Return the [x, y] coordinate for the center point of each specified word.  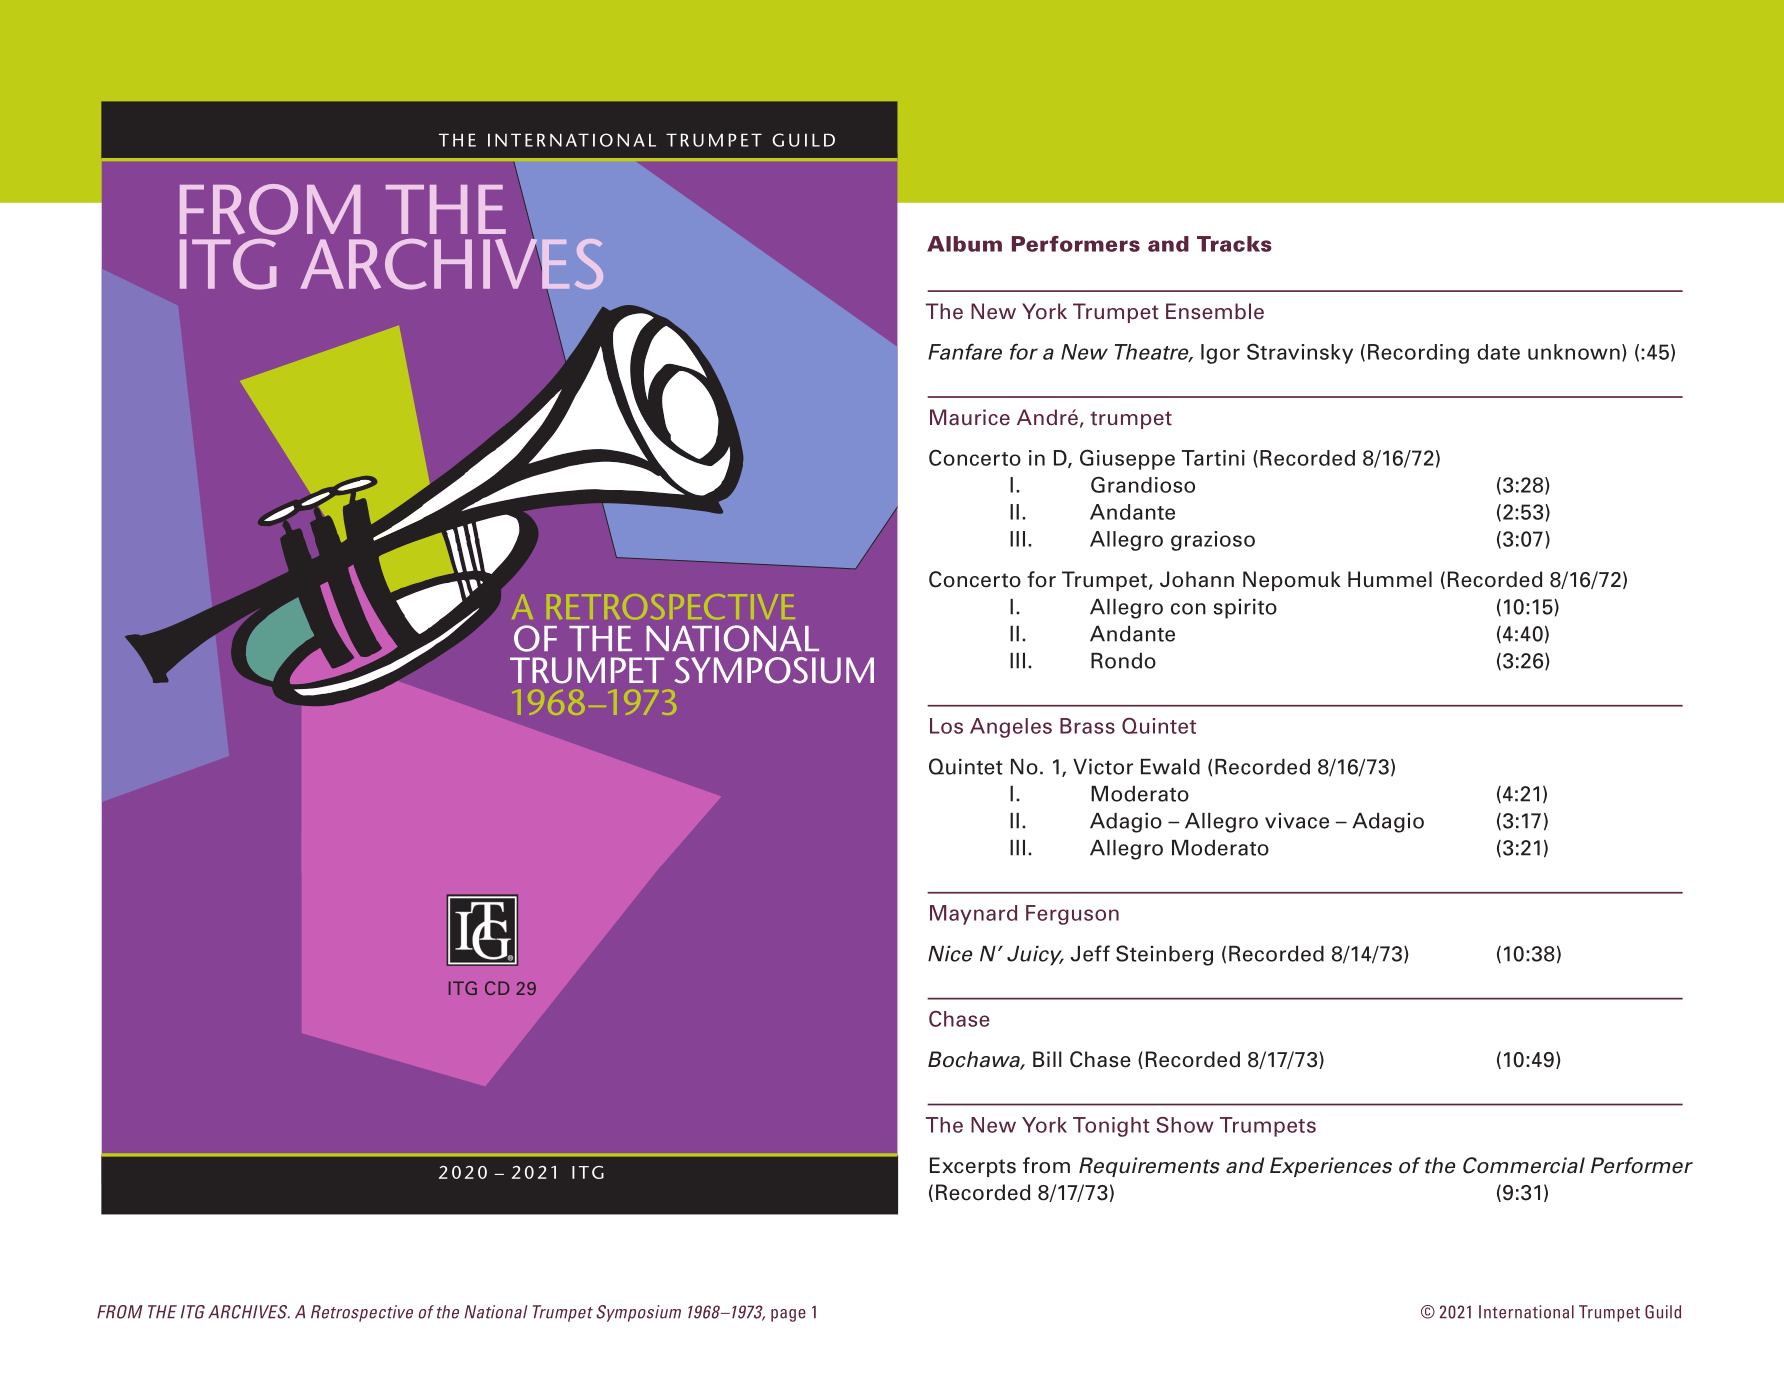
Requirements [1149, 1167]
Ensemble [1215, 311]
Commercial [1524, 1165]
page [788, 1315]
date [1498, 352]
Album [964, 244]
